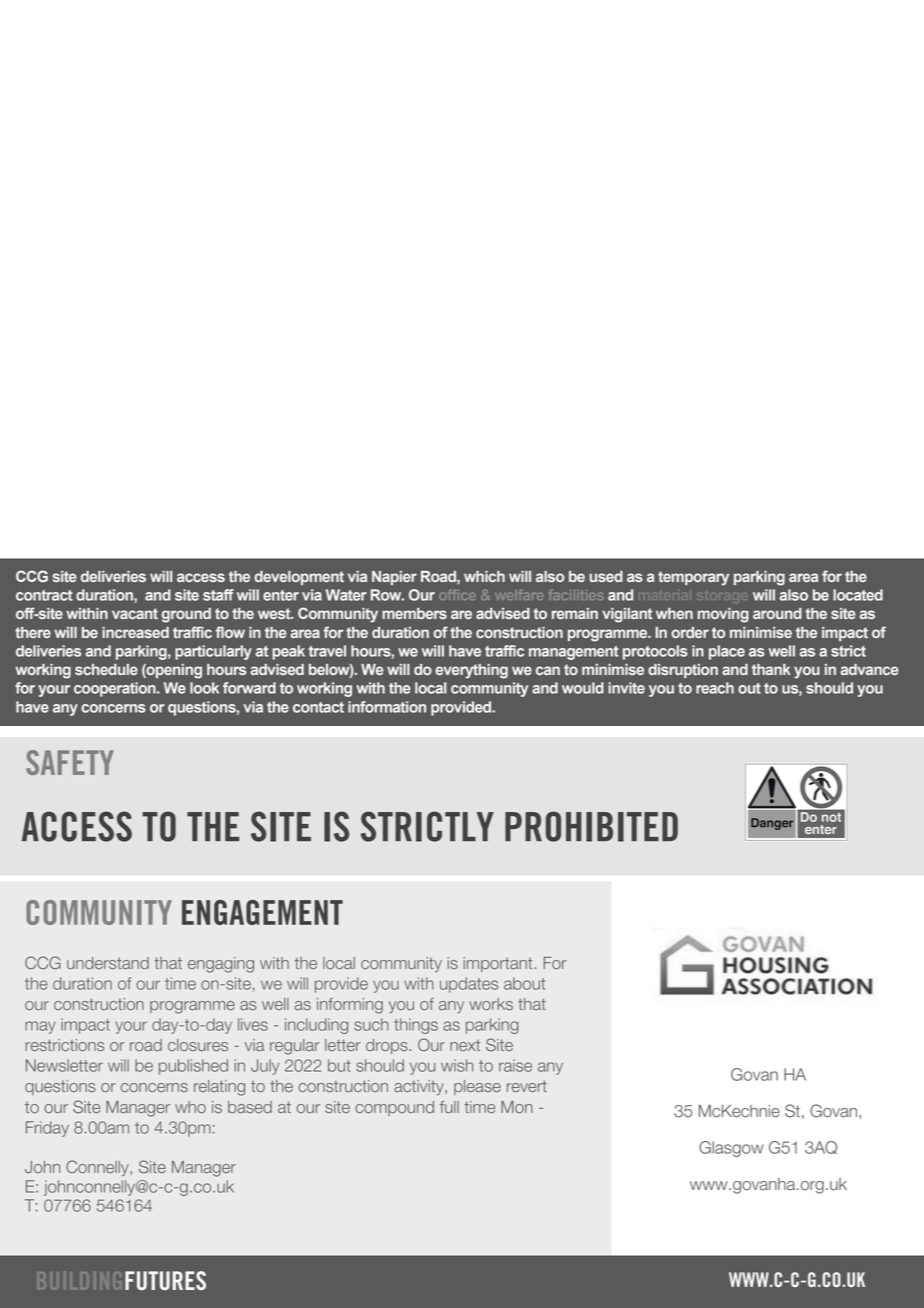 This screenshot has width=924, height=1308. Describe the element at coordinates (457, 595) in the screenshot. I see `office` at that location.
